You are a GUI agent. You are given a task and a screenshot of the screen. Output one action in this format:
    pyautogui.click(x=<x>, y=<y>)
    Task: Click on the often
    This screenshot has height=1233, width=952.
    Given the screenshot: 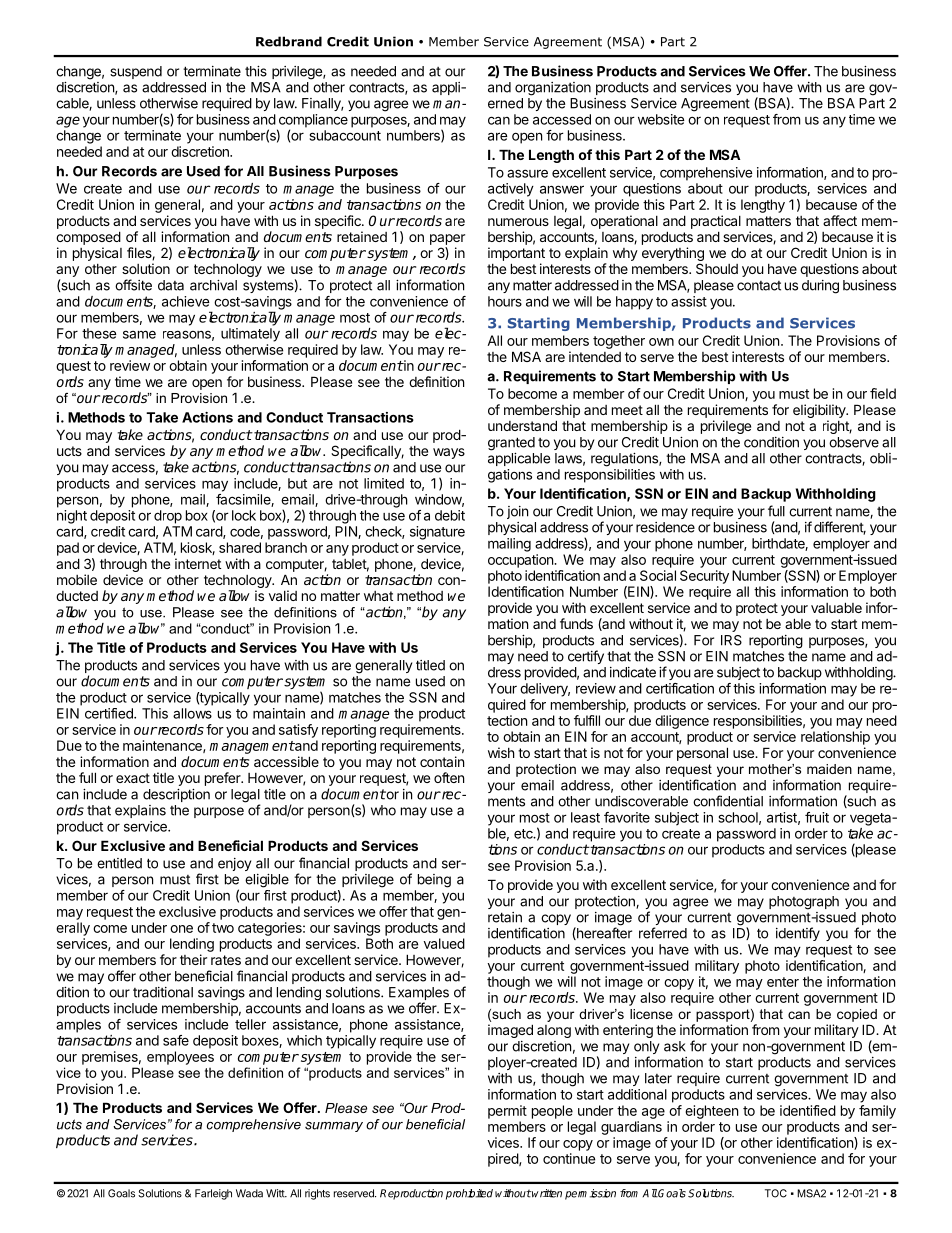 What is the action you would take?
    pyautogui.click(x=449, y=777)
